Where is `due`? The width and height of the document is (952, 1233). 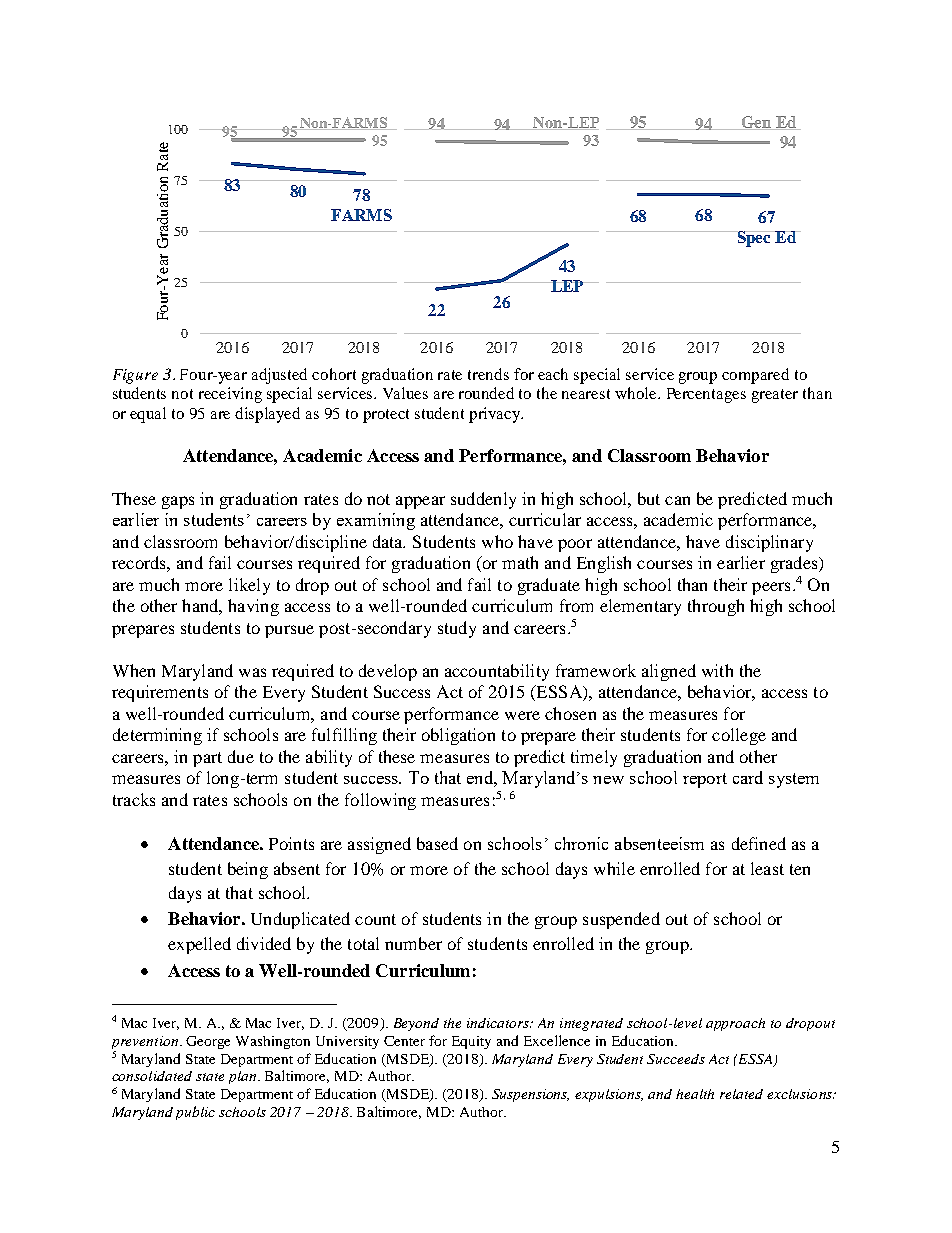 due is located at coordinates (241, 756).
